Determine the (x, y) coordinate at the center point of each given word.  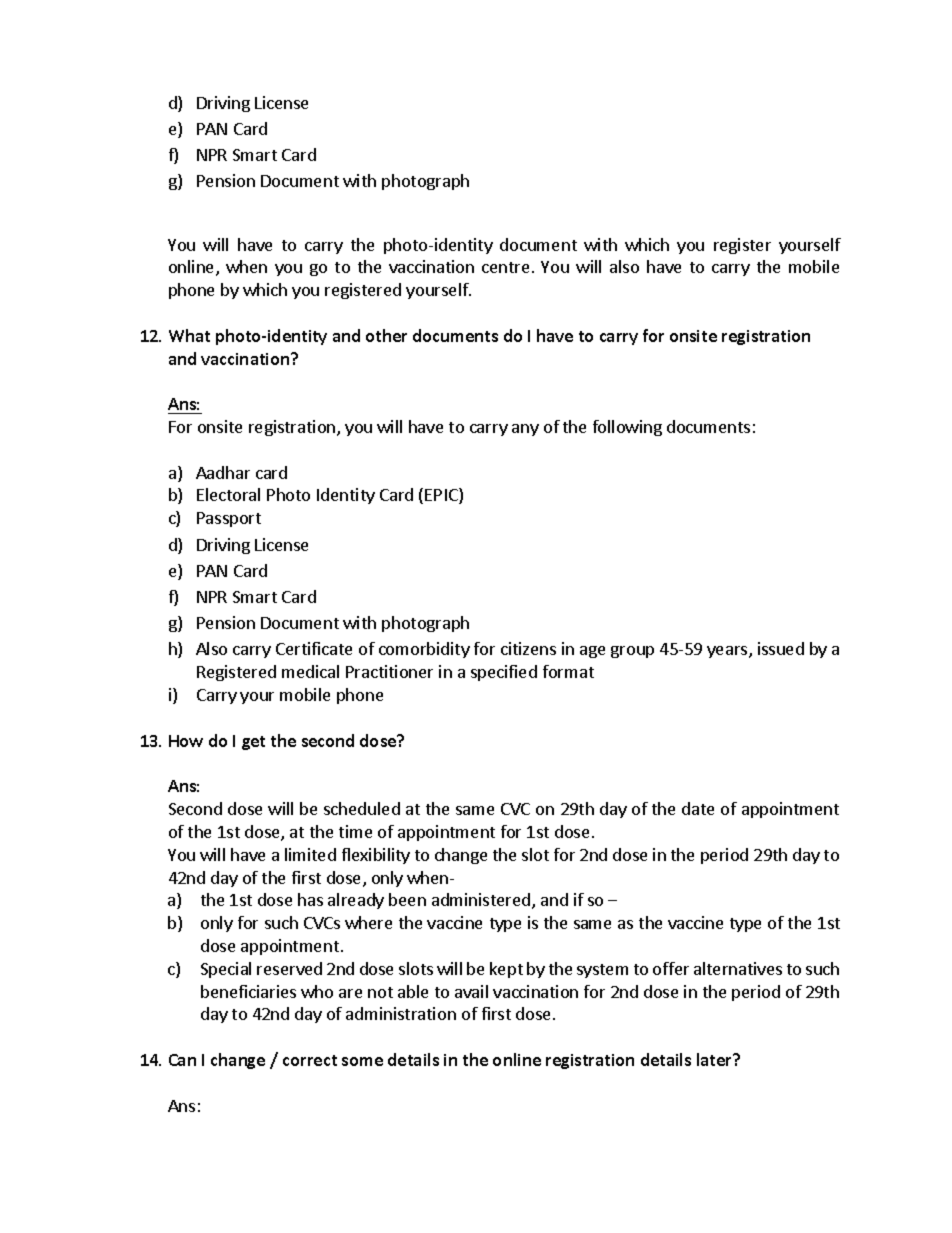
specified (504, 673)
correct (310, 1060)
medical (310, 671)
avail (471, 991)
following (627, 428)
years (728, 652)
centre (505, 267)
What (189, 335)
